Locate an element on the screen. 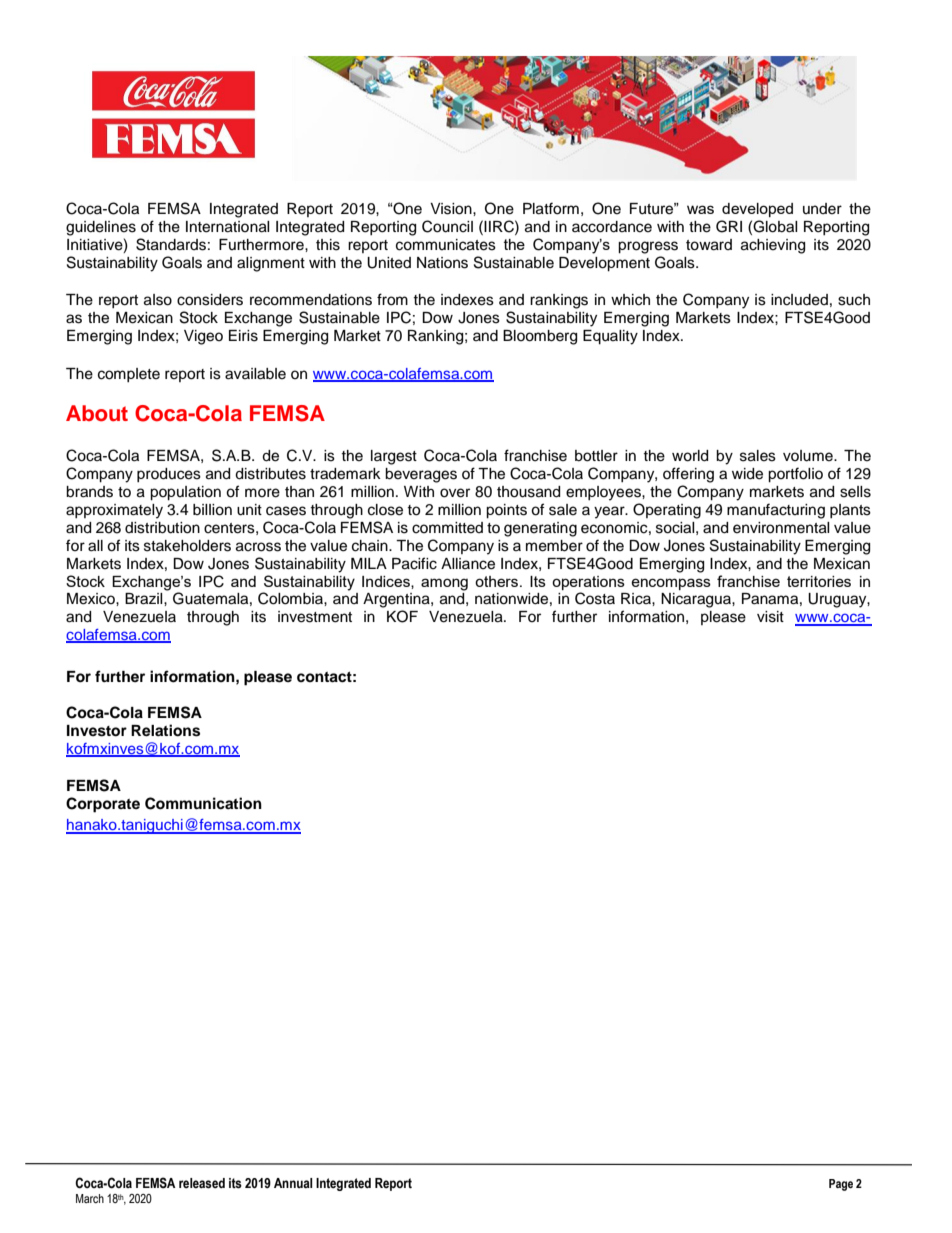  over is located at coordinates (455, 493).
